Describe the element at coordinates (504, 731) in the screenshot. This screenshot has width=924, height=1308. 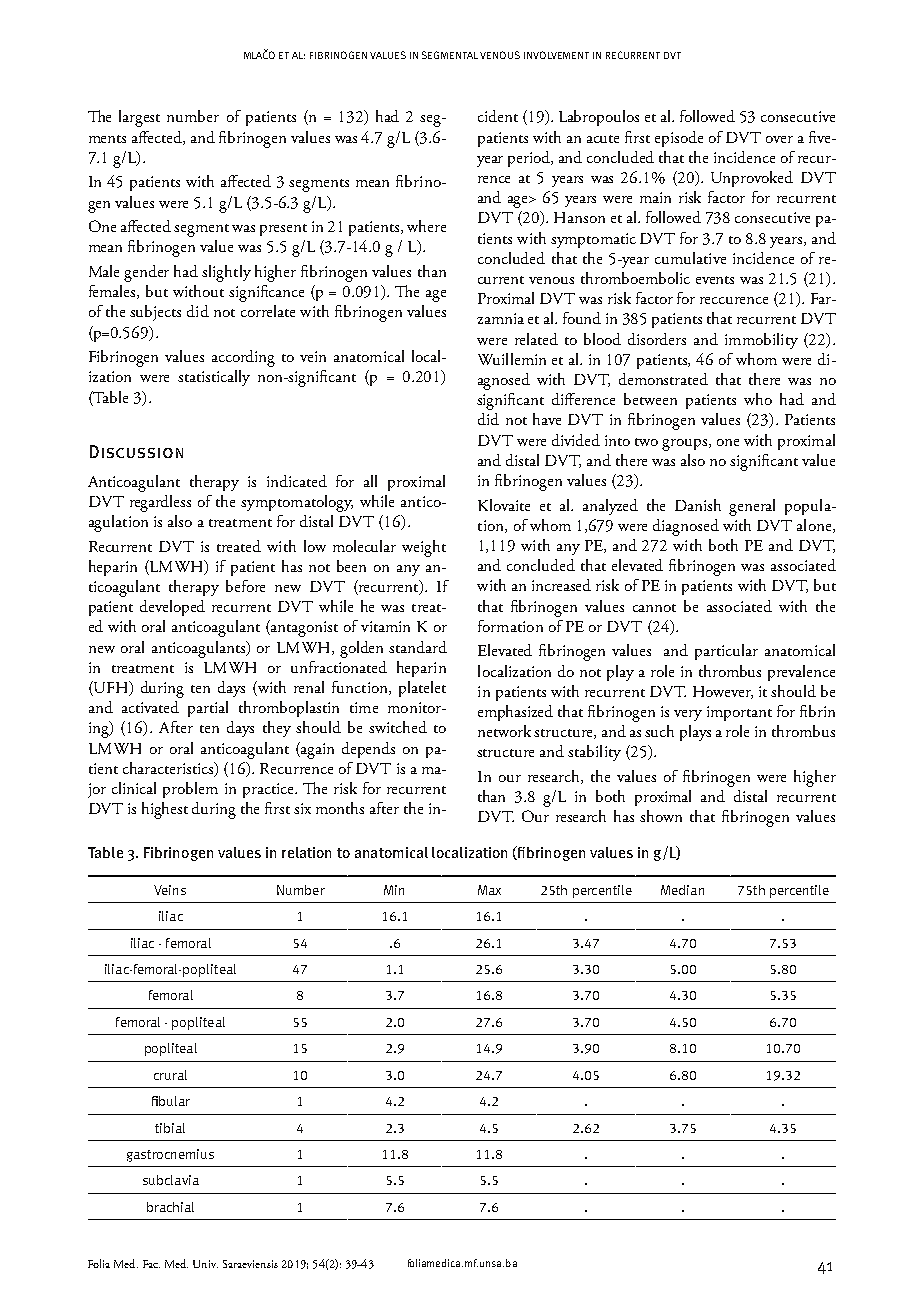
I see `network` at that location.
